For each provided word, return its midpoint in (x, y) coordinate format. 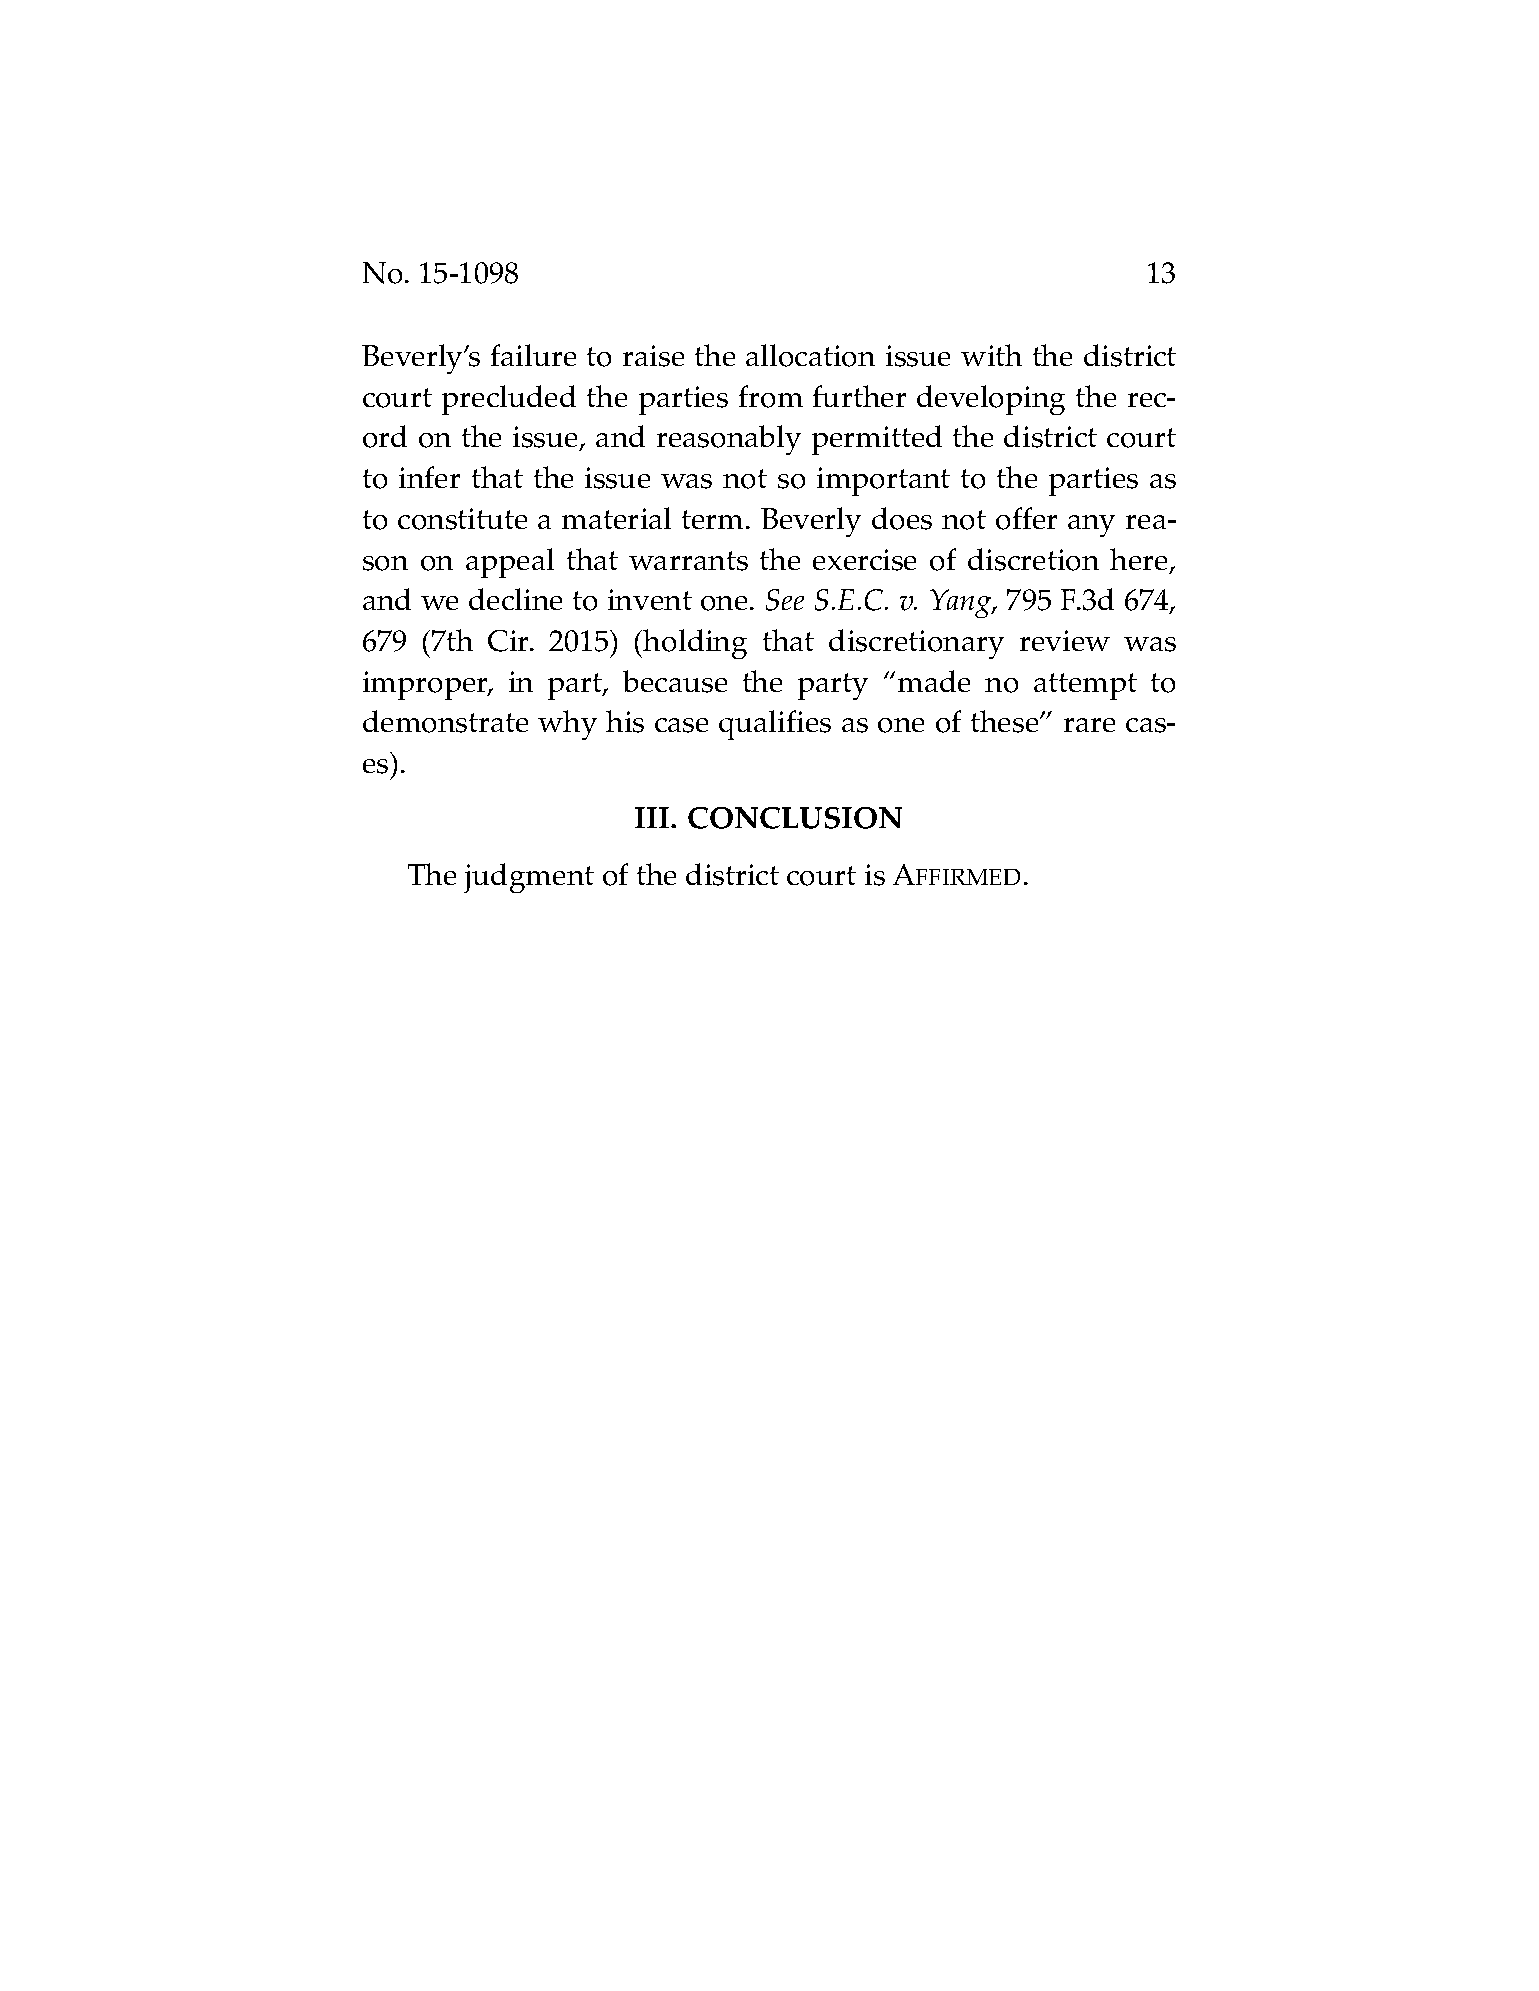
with (991, 355)
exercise (864, 560)
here (1140, 560)
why (567, 725)
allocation (810, 355)
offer (1026, 518)
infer (429, 477)
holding (695, 644)
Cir (510, 641)
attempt (1085, 686)
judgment (529, 878)
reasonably (729, 440)
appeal (510, 563)
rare (1089, 725)
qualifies (775, 725)
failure (533, 355)
